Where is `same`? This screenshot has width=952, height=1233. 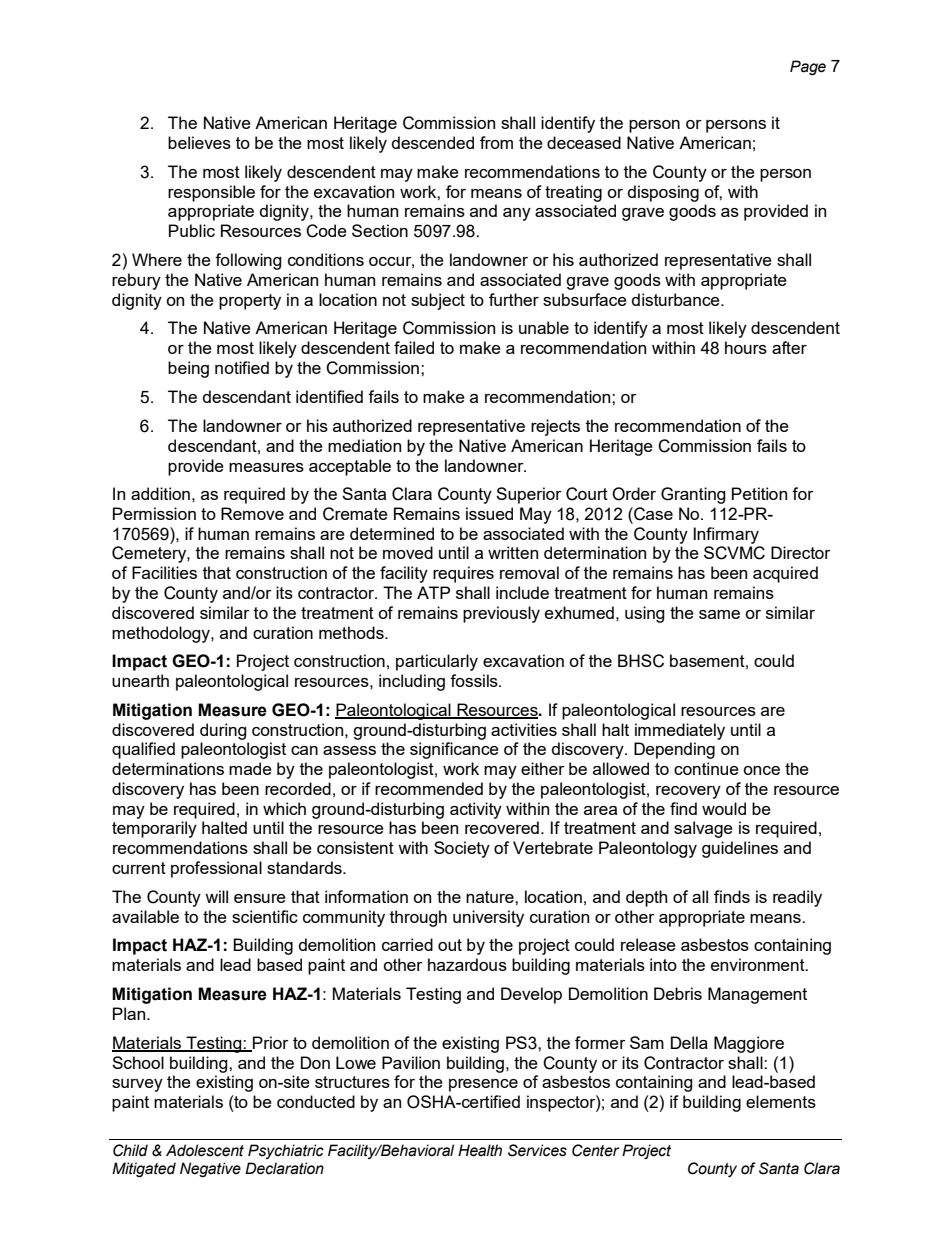 same is located at coordinates (719, 614).
